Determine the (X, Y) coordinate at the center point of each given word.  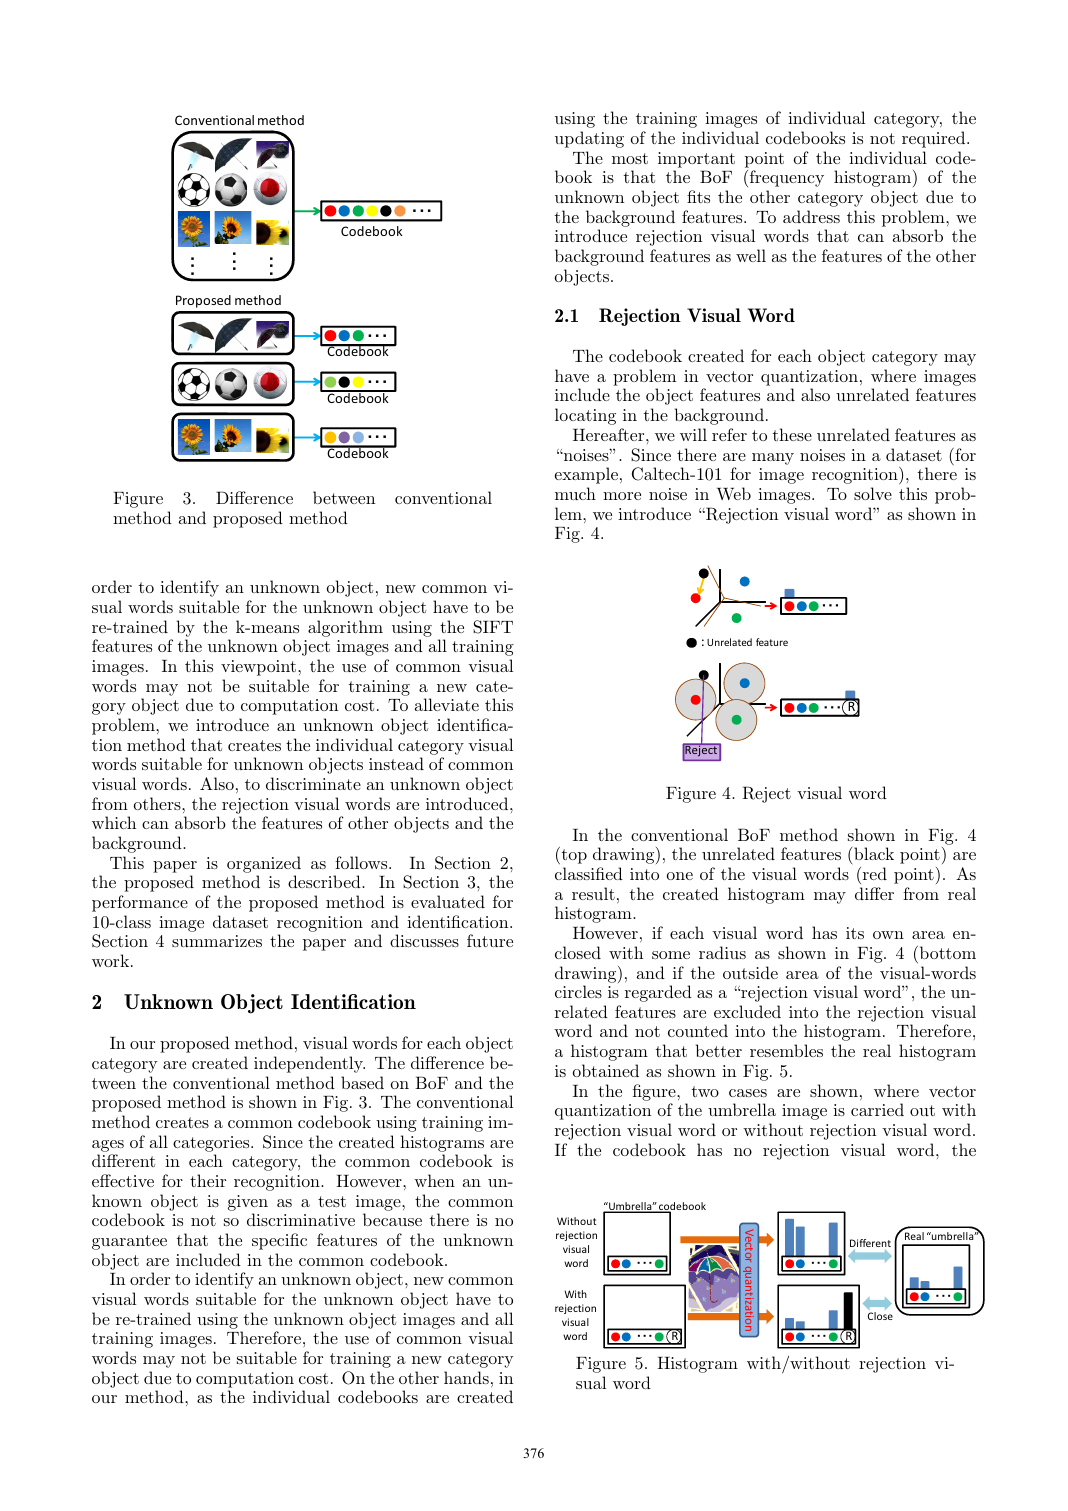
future (490, 940)
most (630, 158)
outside (750, 972)
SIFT (493, 627)
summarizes (217, 941)
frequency (787, 178)
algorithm (345, 628)
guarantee (129, 1242)
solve (873, 493)
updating (589, 139)
